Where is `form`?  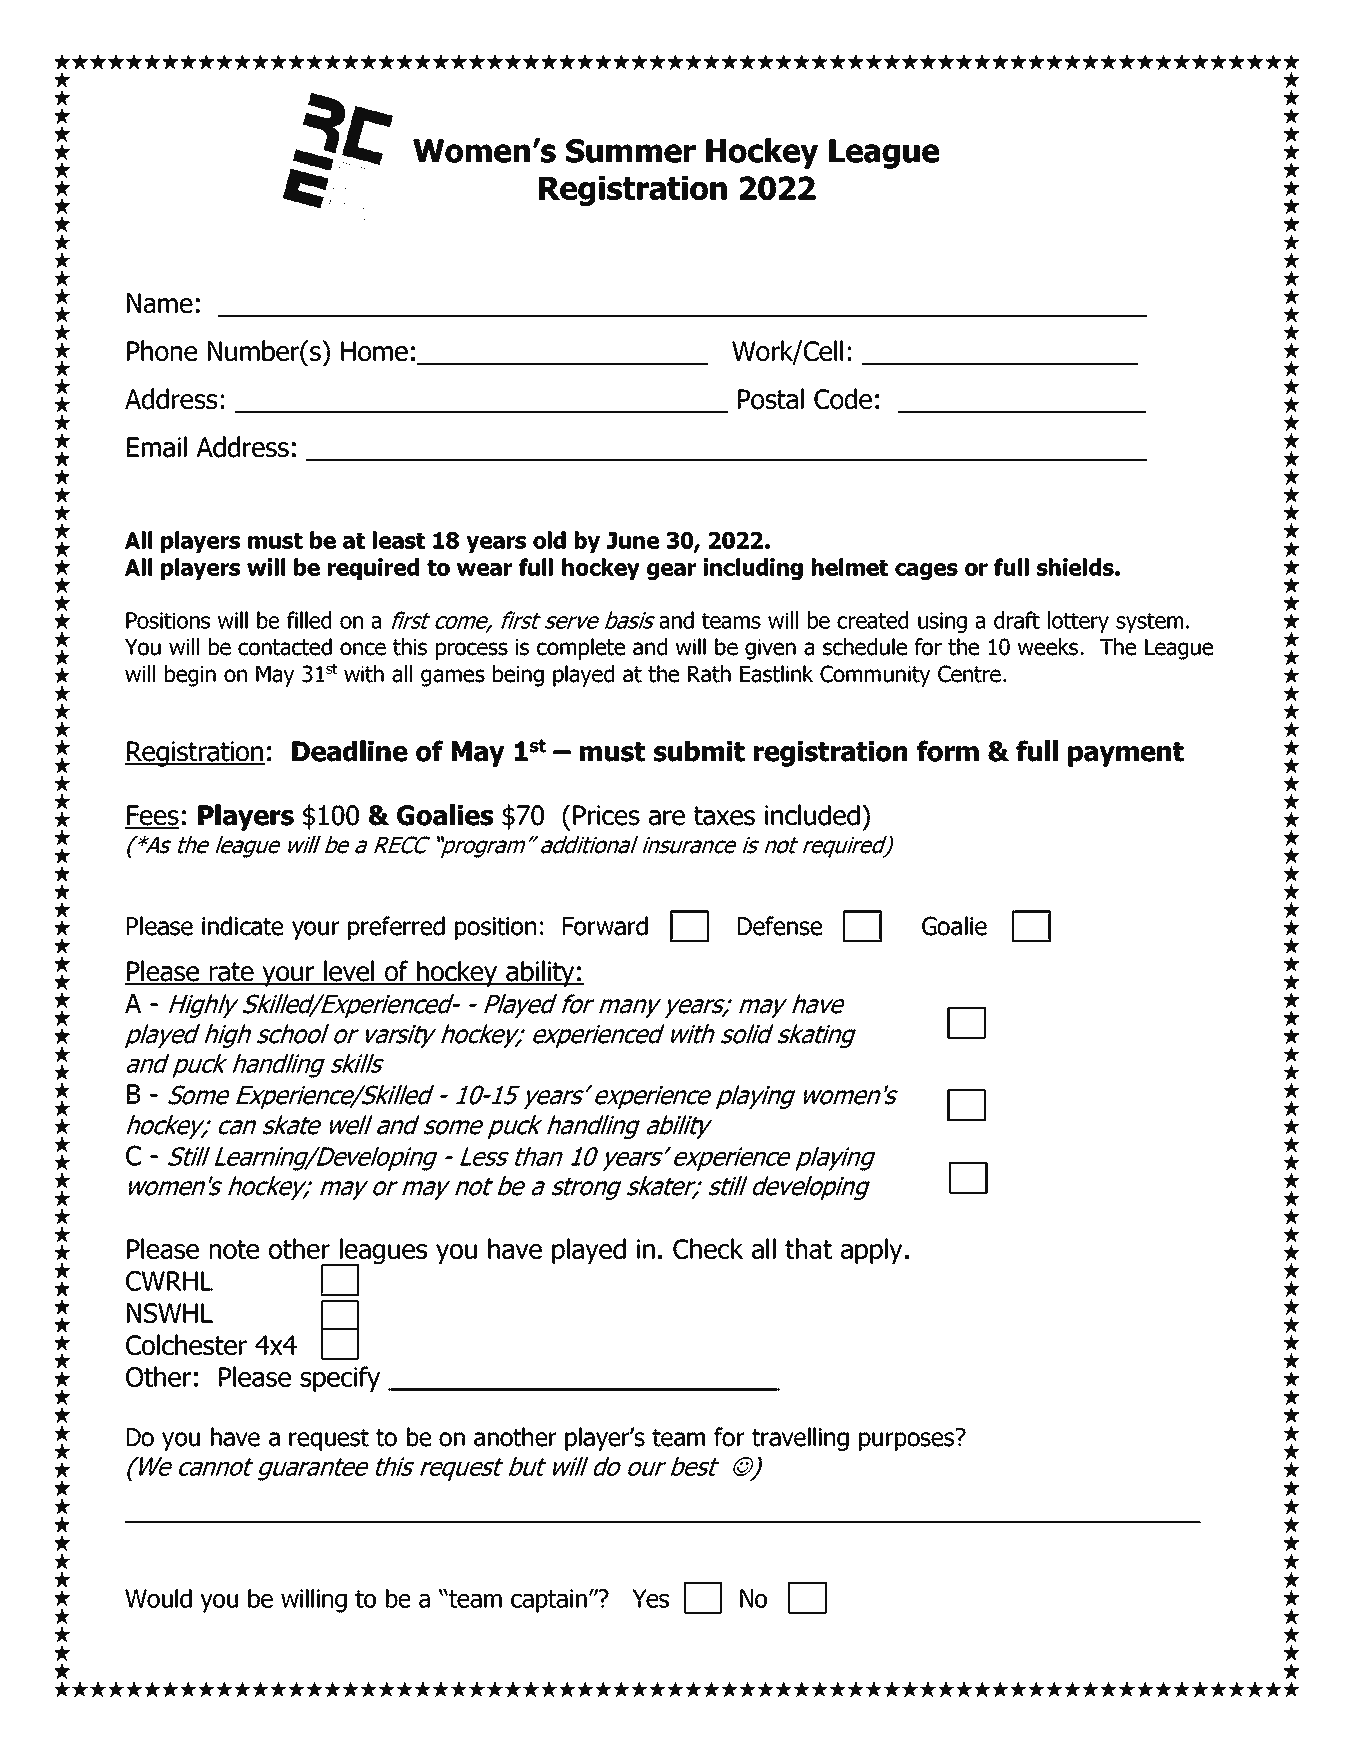 form is located at coordinates (948, 751).
